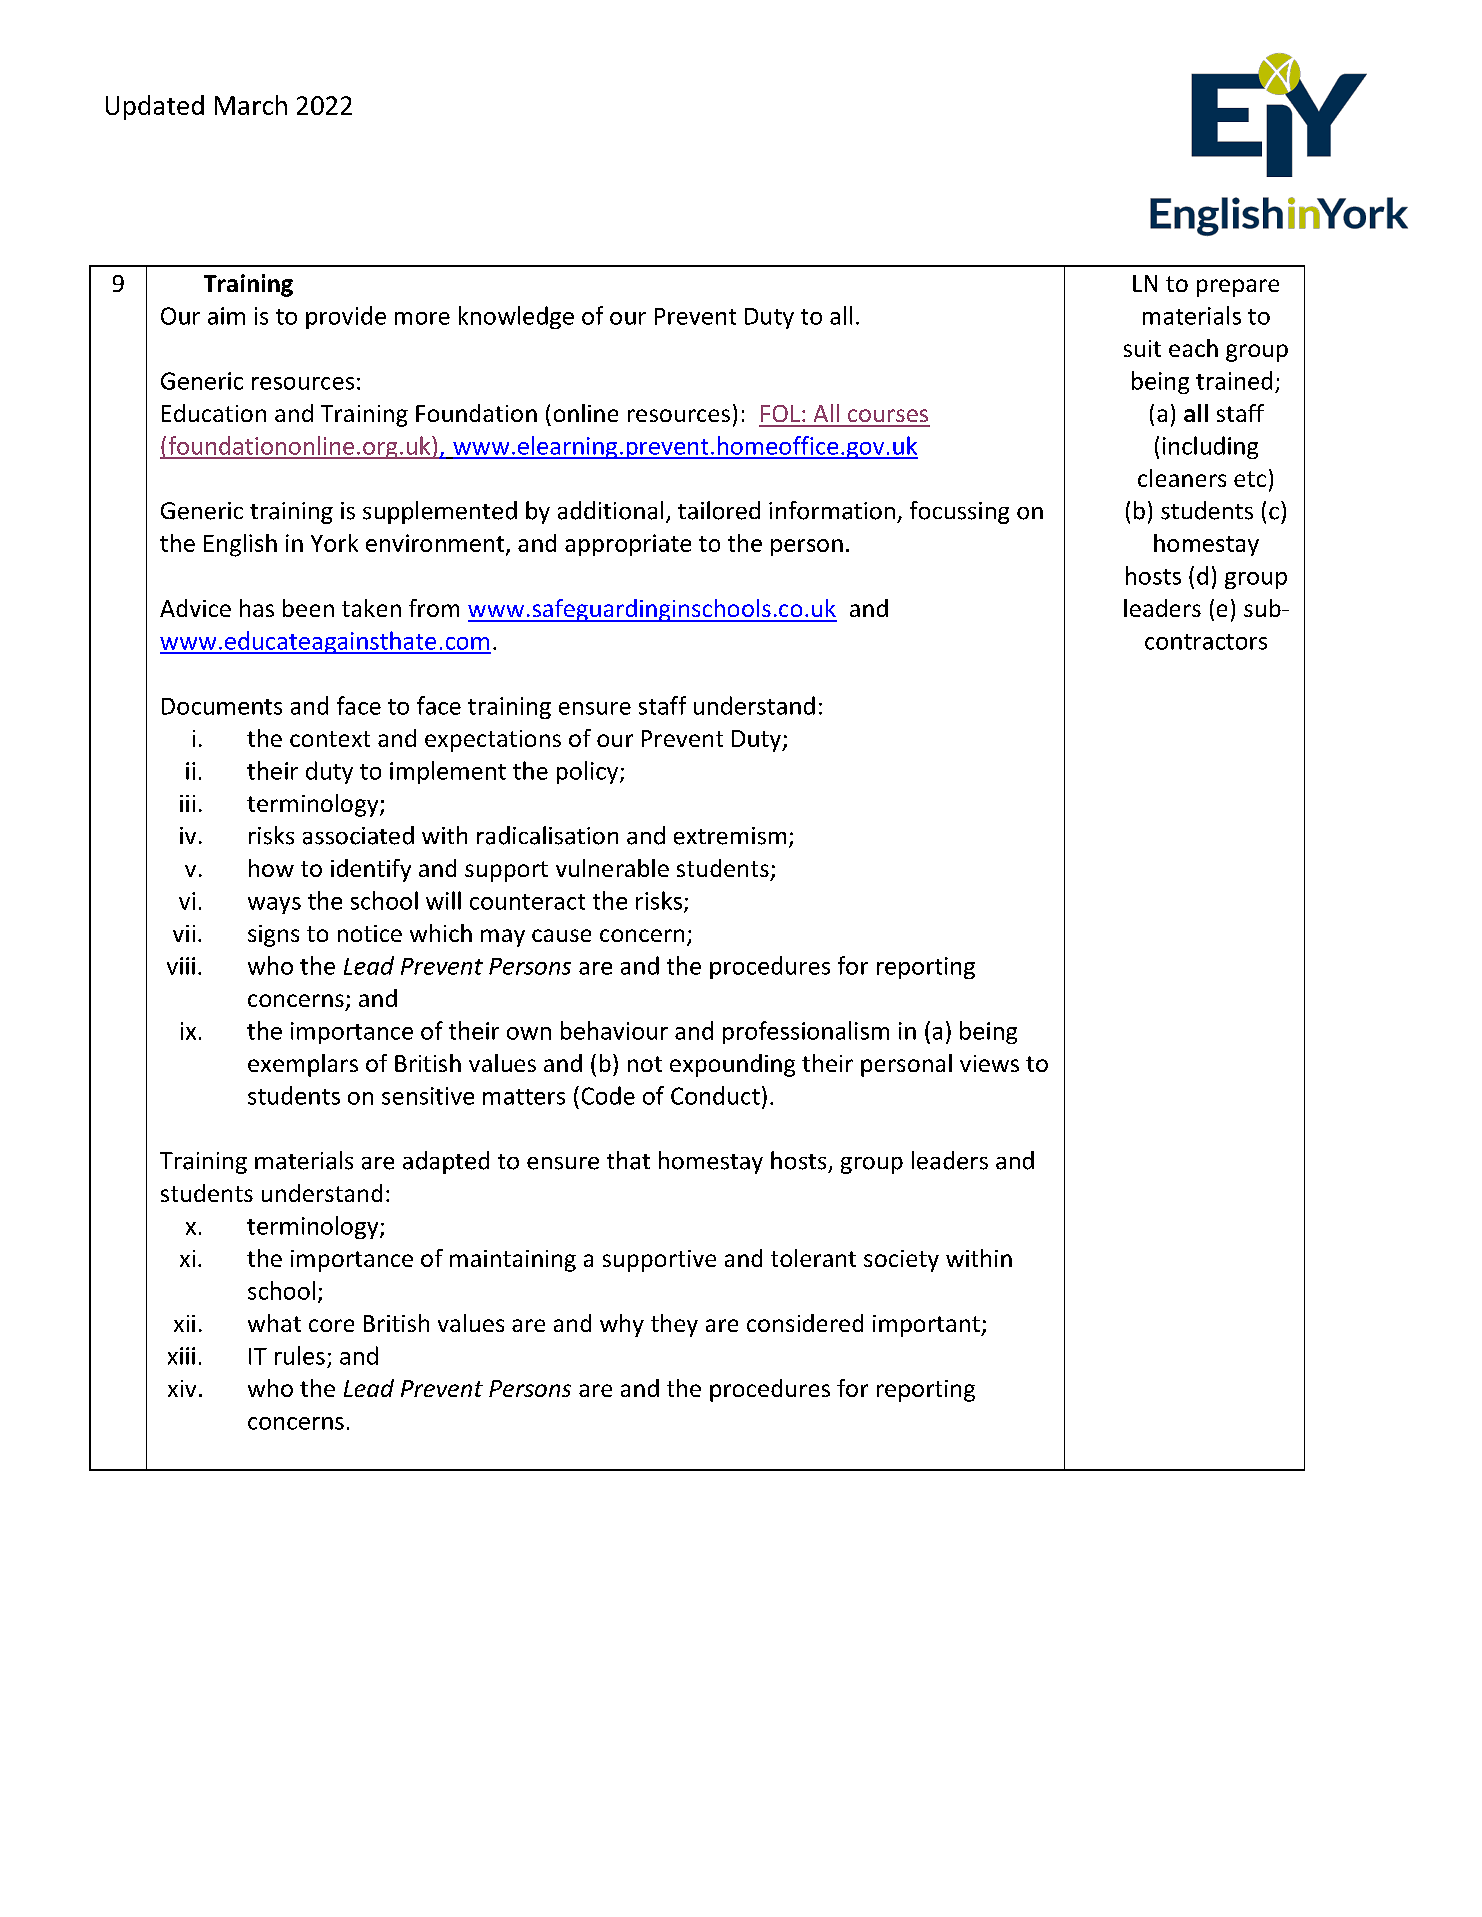 Image resolution: width=1482 pixels, height=1917 pixels. Describe the element at coordinates (589, 772) in the image. I see `policy` at that location.
